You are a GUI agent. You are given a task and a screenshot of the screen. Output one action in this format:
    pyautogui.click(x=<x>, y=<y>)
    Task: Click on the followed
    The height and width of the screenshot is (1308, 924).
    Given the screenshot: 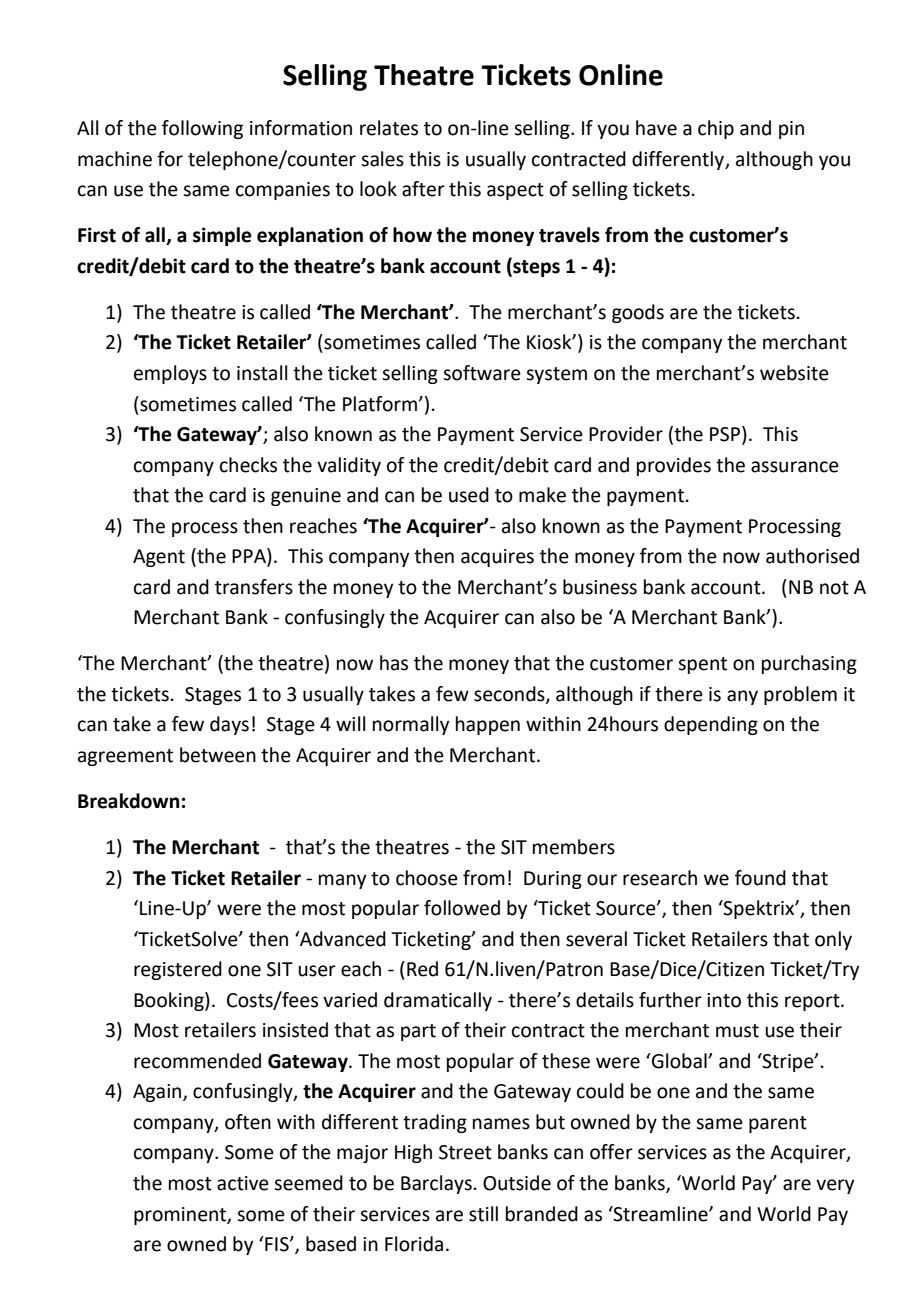 What is the action you would take?
    pyautogui.click(x=462, y=908)
